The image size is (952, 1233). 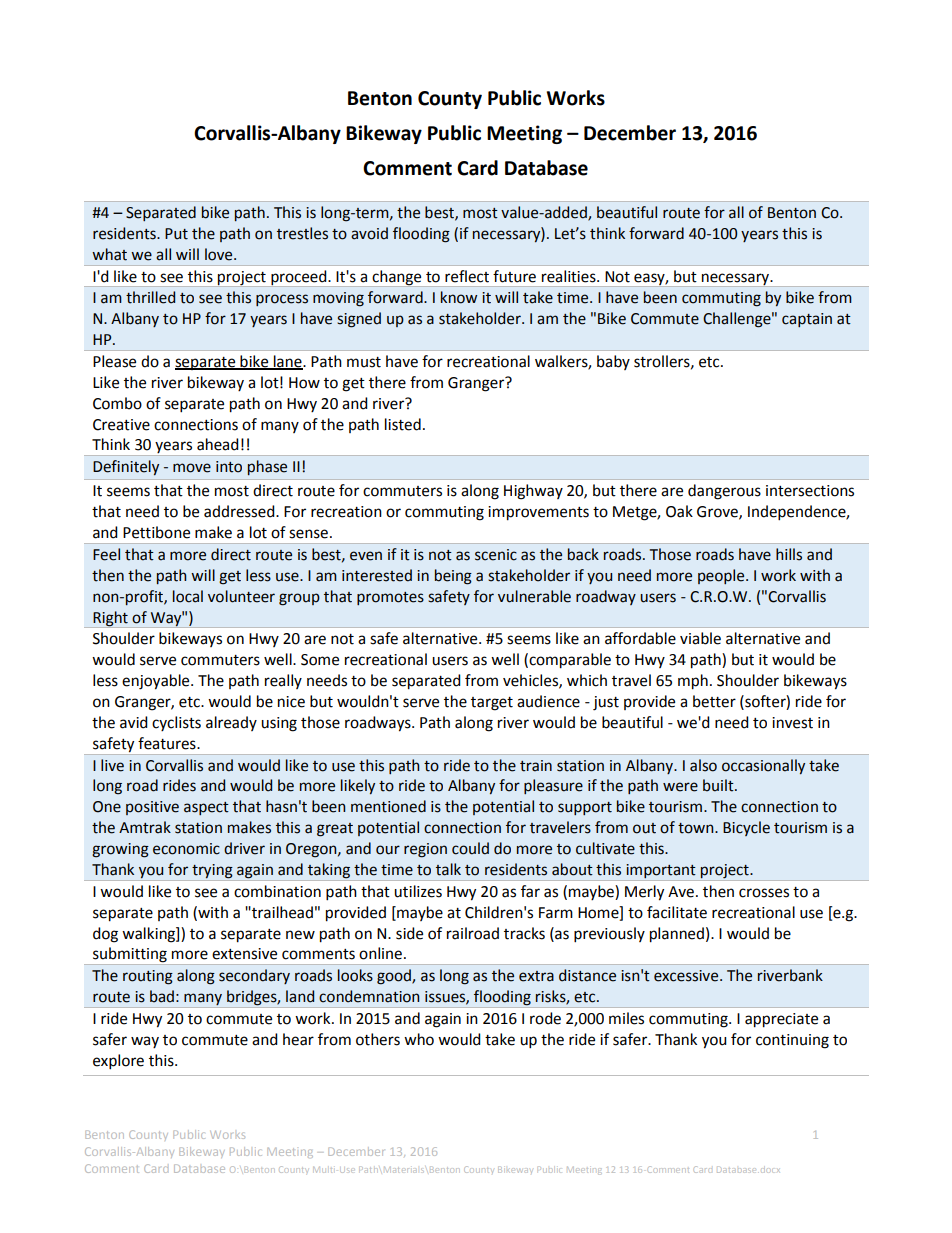 What do you see at coordinates (492, 704) in the screenshot?
I see `target` at bounding box center [492, 704].
